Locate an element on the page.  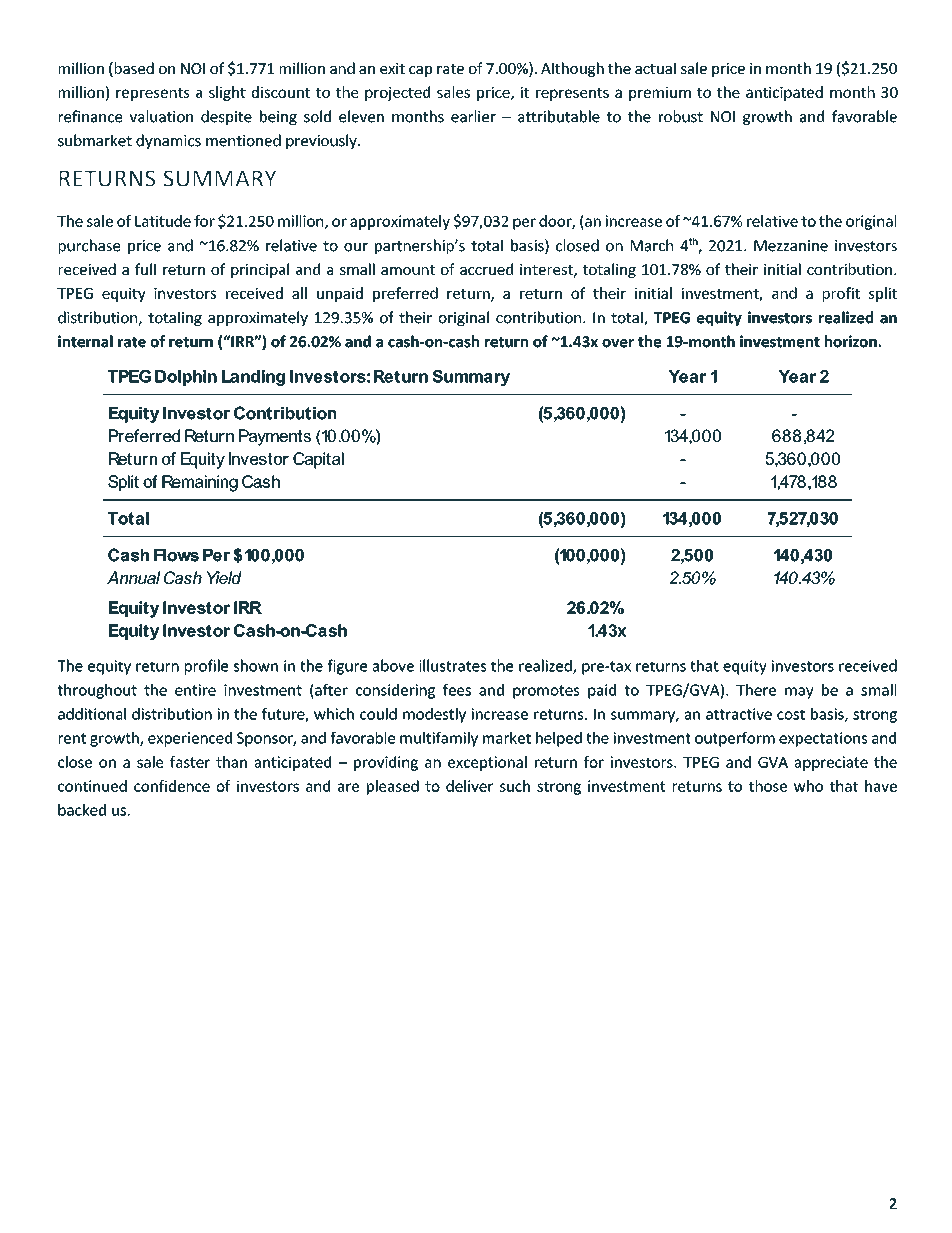
those is located at coordinates (768, 786).
